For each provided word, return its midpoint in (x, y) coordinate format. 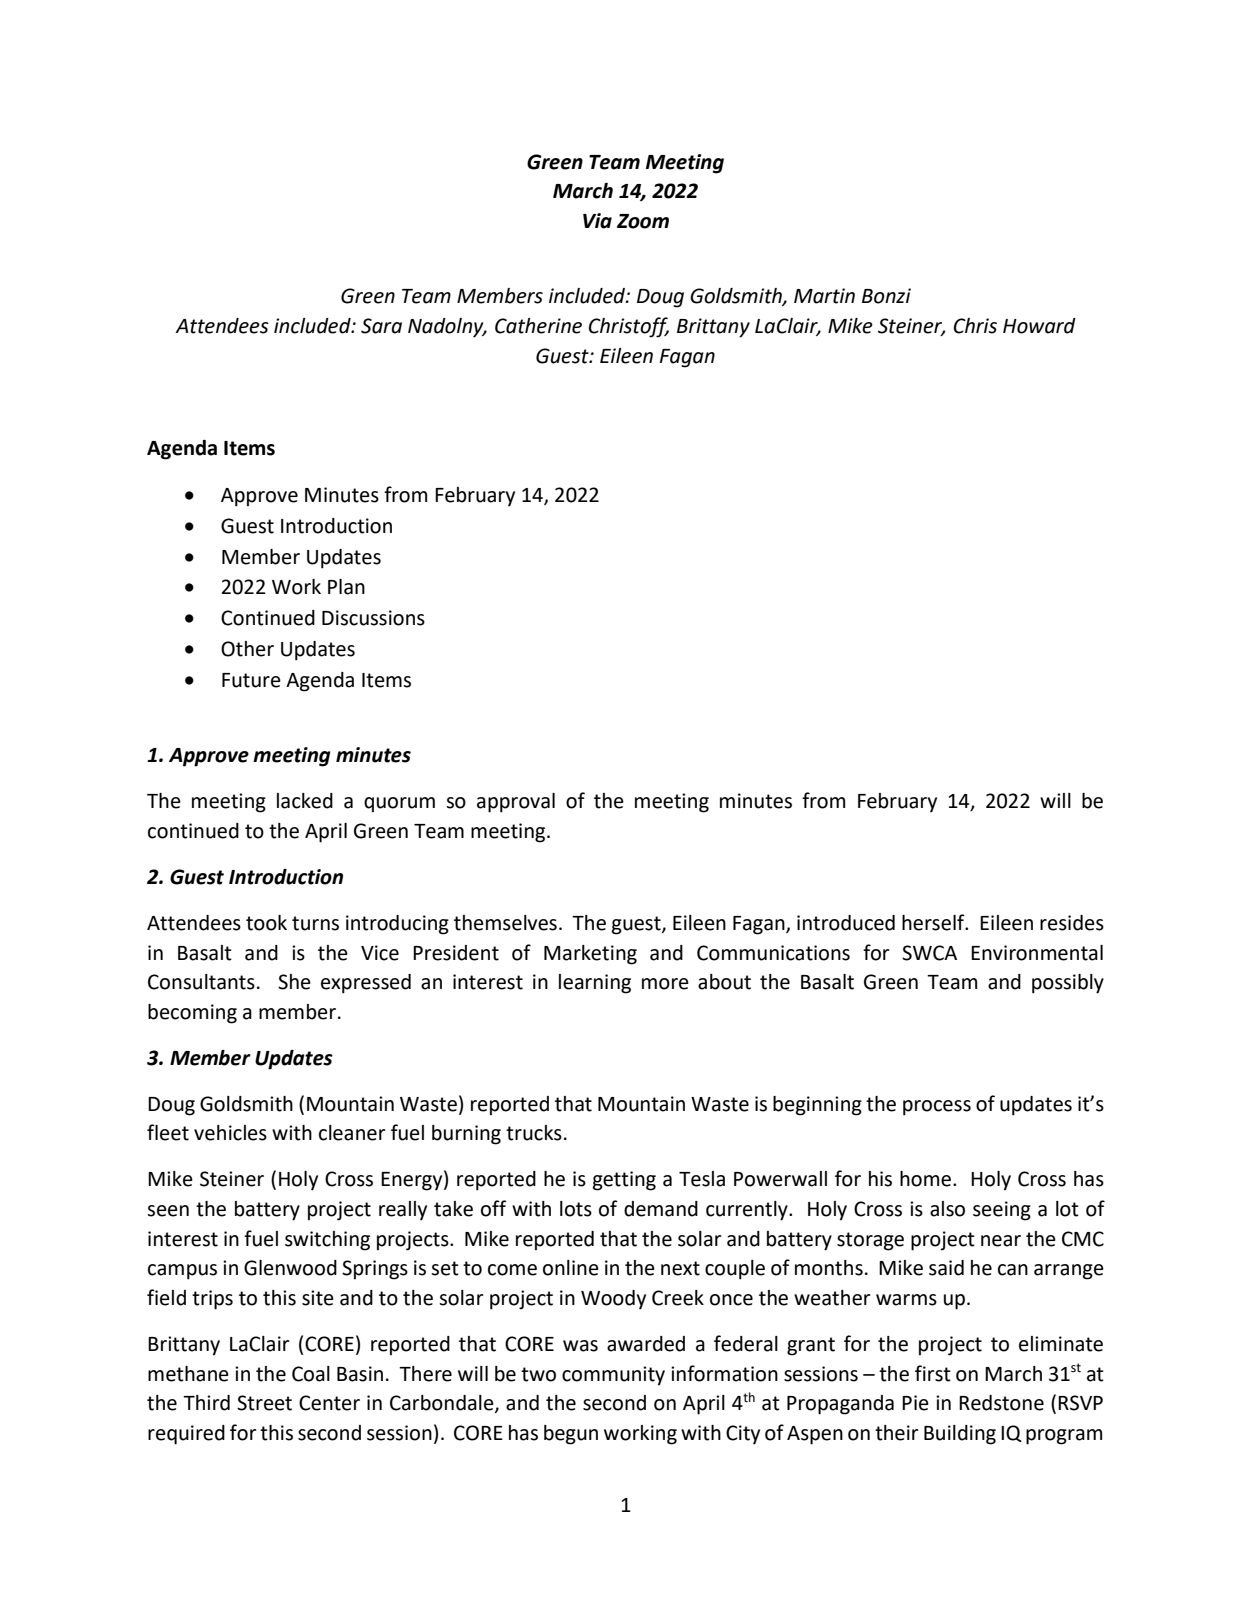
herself (934, 922)
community (613, 1376)
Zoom (643, 221)
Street (264, 1403)
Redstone (1001, 1403)
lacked (305, 801)
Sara (381, 326)
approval (516, 803)
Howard (1039, 326)
